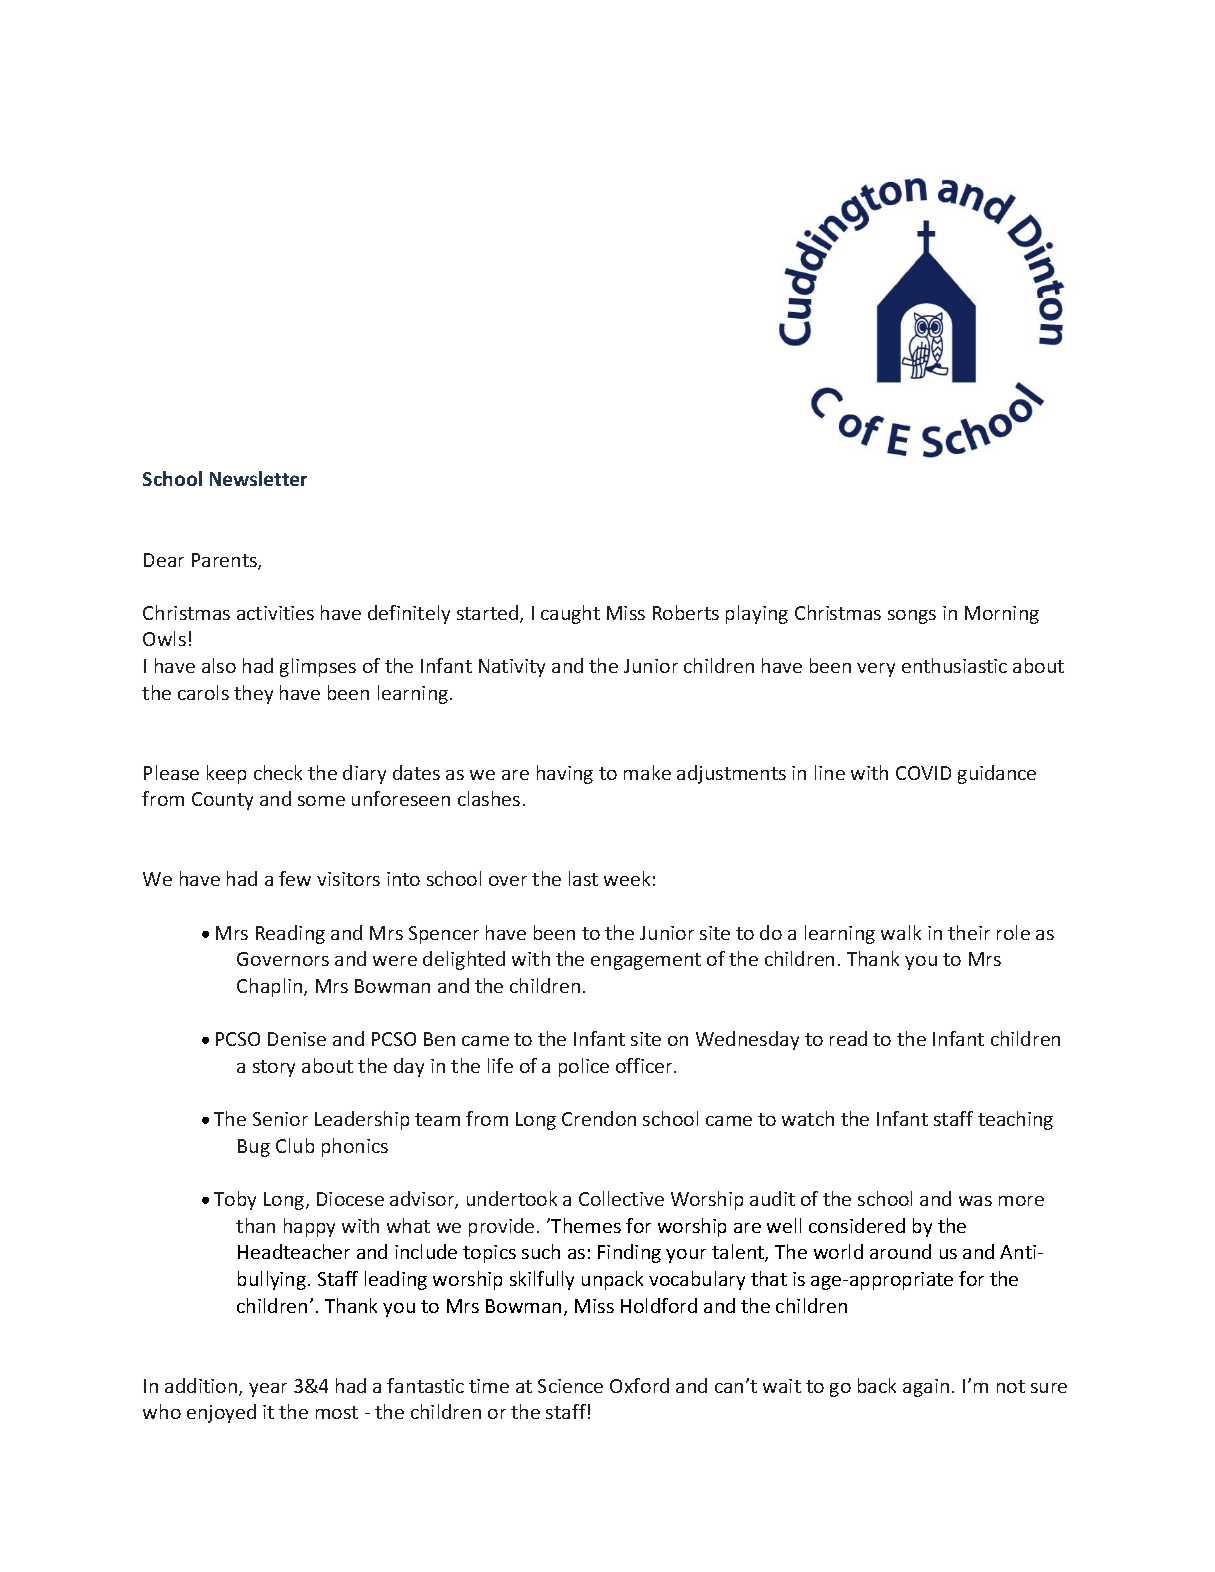 The height and width of the screenshot is (1572, 1215). What do you see at coordinates (584, 1067) in the screenshot?
I see `police` at bounding box center [584, 1067].
